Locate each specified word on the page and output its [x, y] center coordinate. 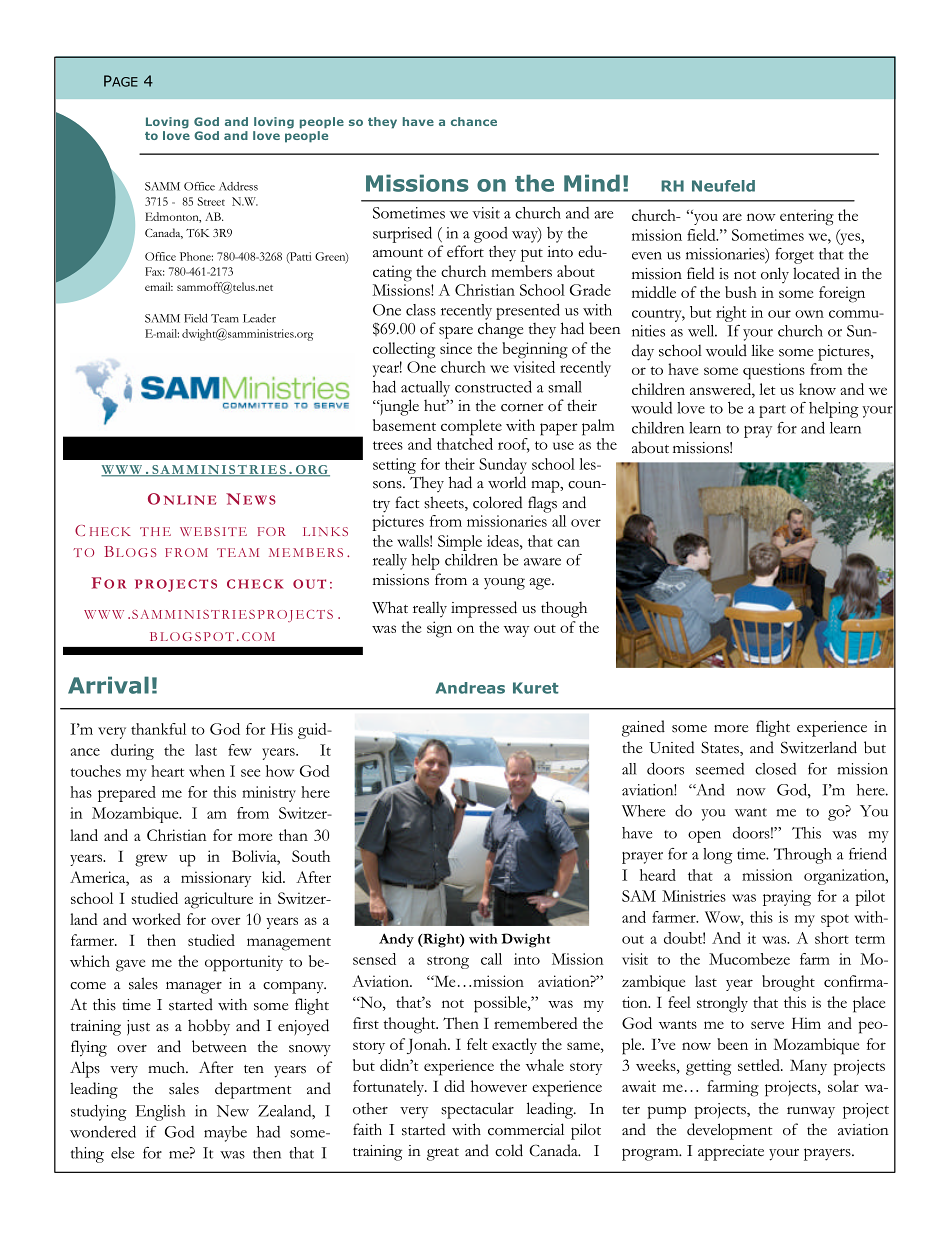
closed [775, 769]
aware [542, 562]
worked [156, 919]
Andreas [470, 688]
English [160, 1113]
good [491, 235]
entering [807, 217]
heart [167, 771]
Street [211, 201]
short [832, 938]
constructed [493, 386]
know [817, 389]
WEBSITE [213, 531]
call [491, 959]
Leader [259, 318]
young [504, 584]
